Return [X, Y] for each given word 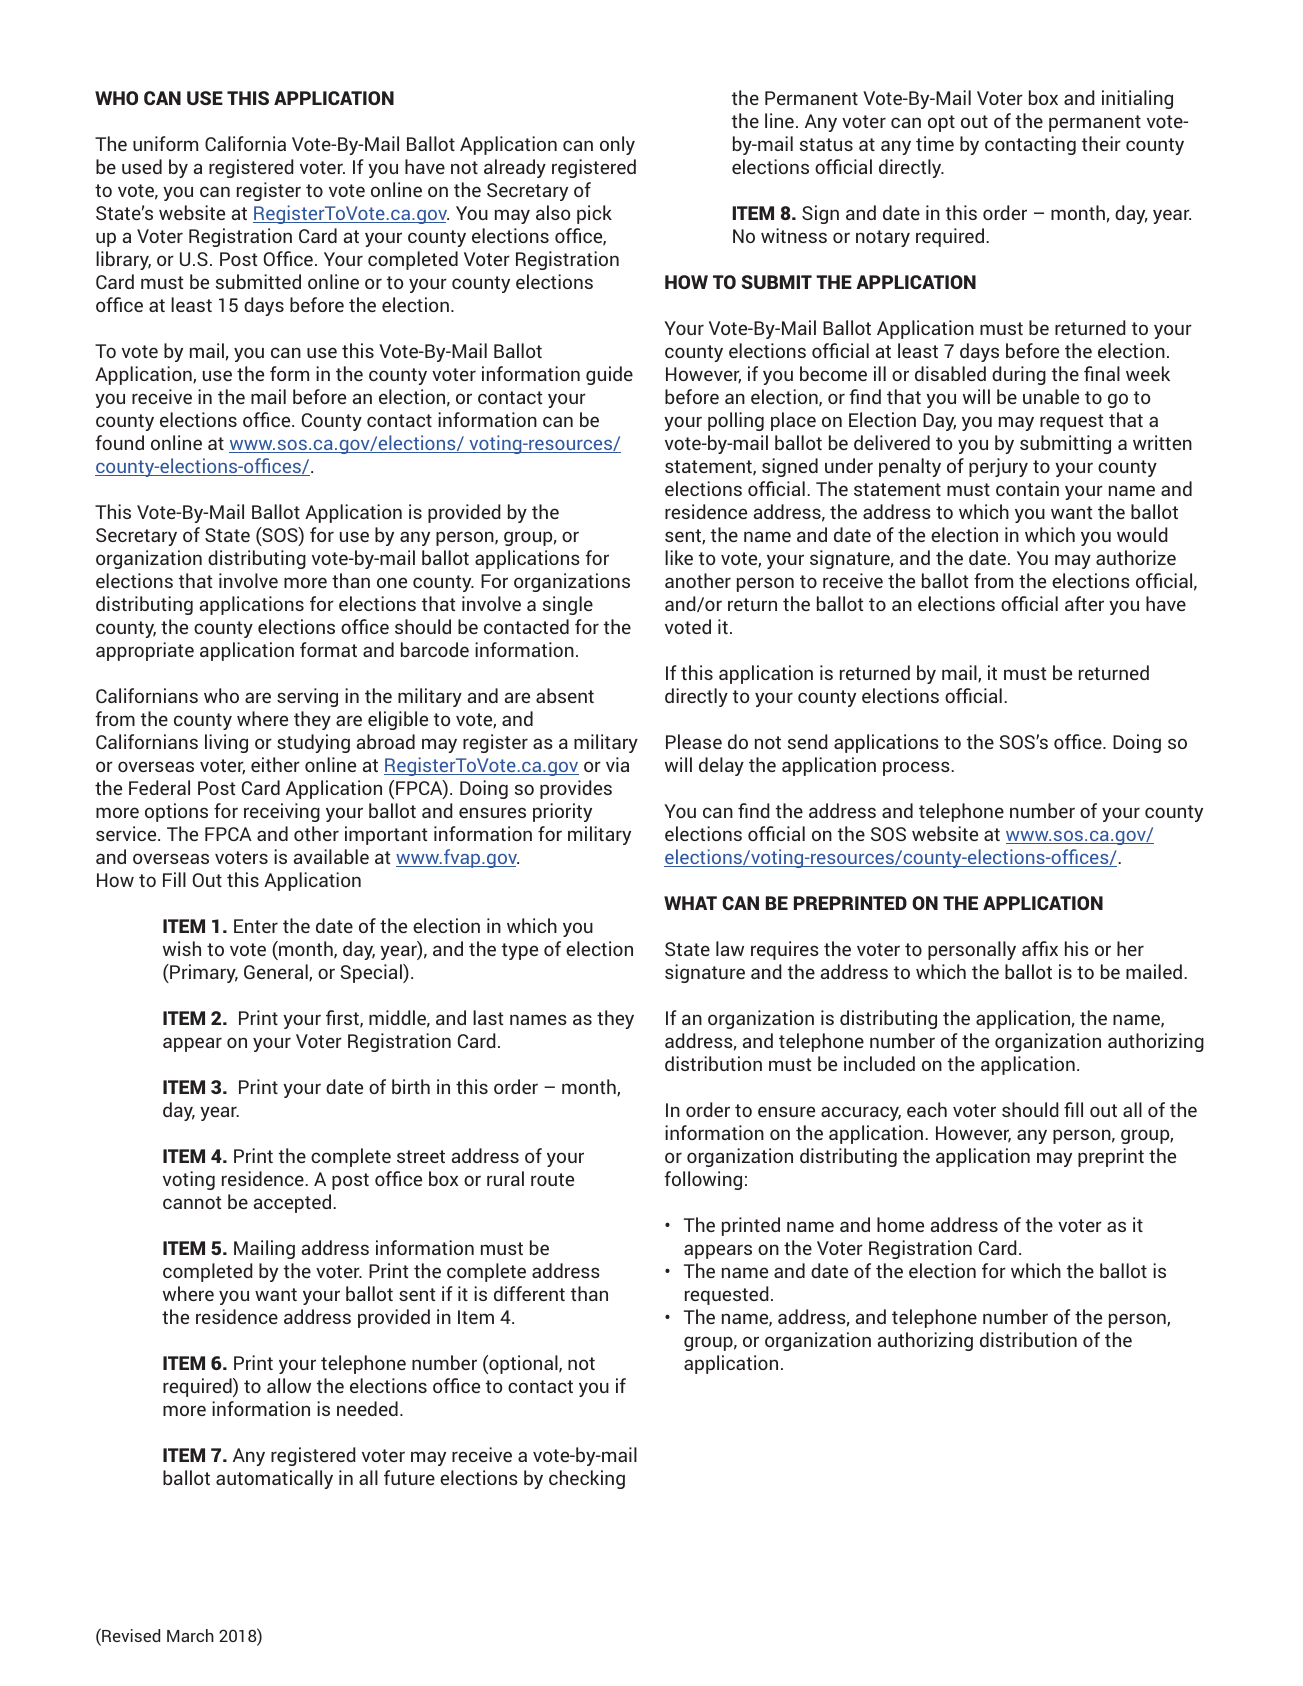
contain [1027, 488]
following [703, 1180]
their [1101, 143]
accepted [294, 1203]
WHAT [690, 903]
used [142, 166]
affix [1040, 948]
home [900, 1224]
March [190, 1635]
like [679, 557]
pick [594, 214]
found [119, 442]
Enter [256, 926]
